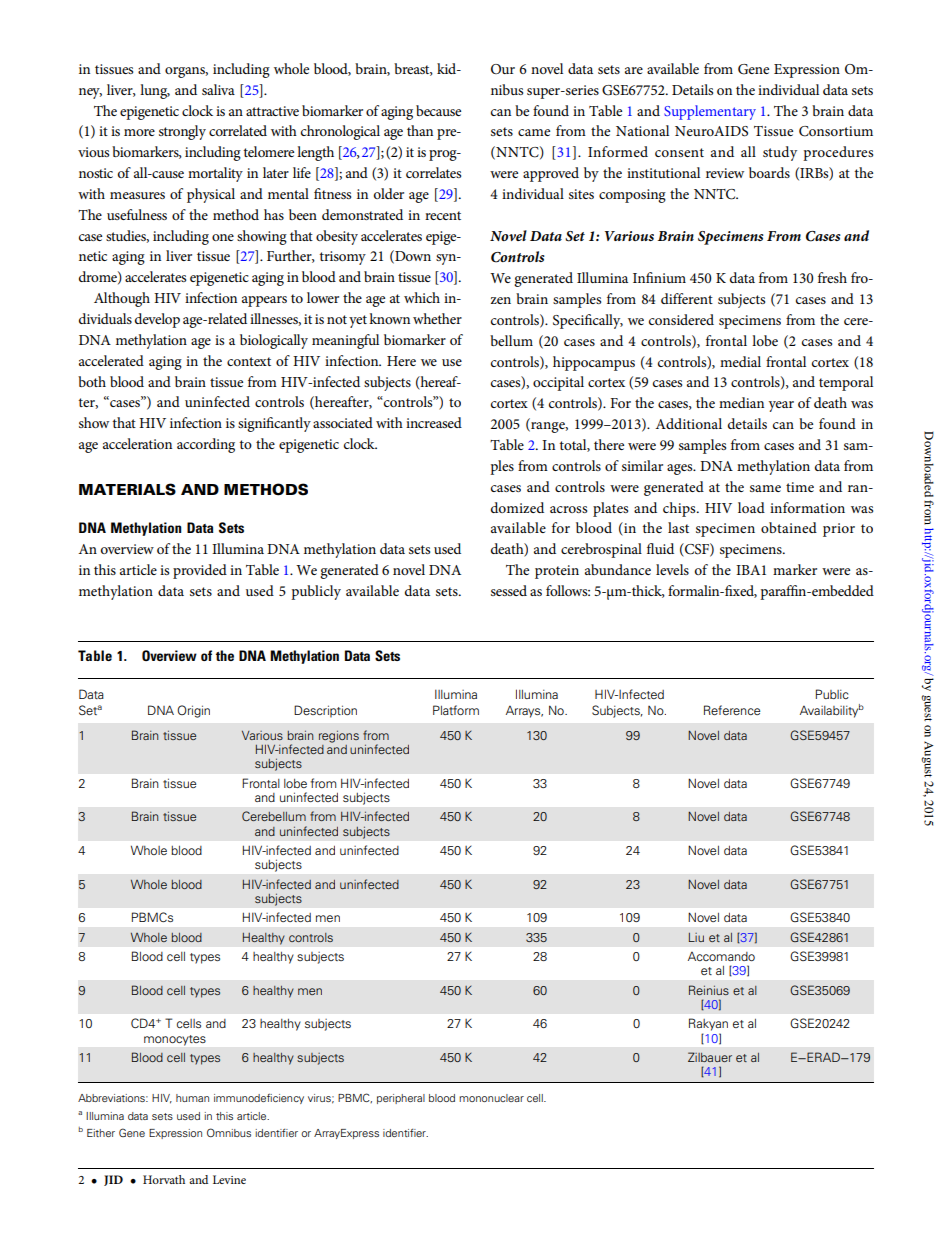 The image size is (952, 1256). Describe the element at coordinates (420, 130) in the document. I see `than` at that location.
